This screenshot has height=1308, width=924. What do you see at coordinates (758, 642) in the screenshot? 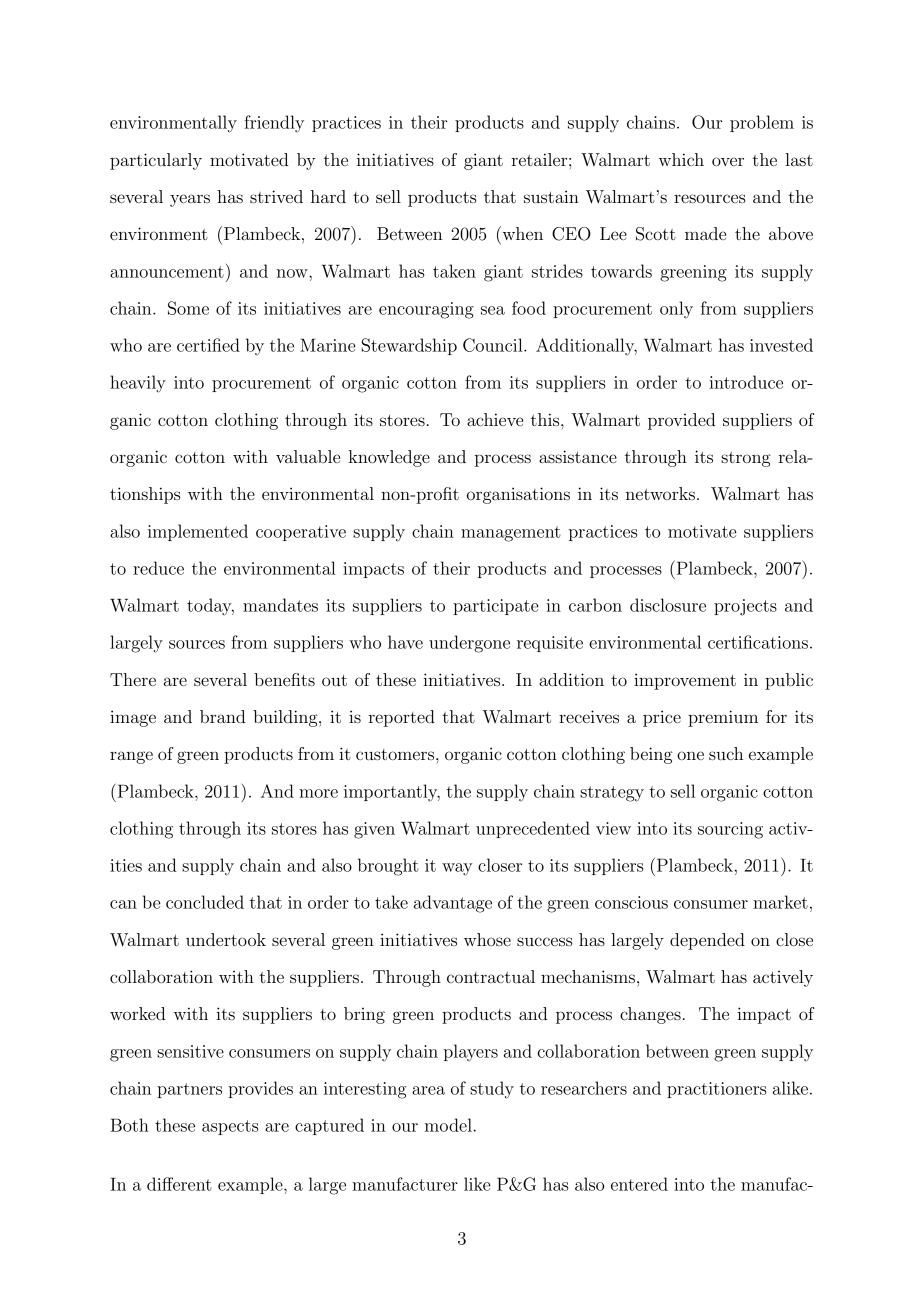
I see `certifications` at bounding box center [758, 642].
